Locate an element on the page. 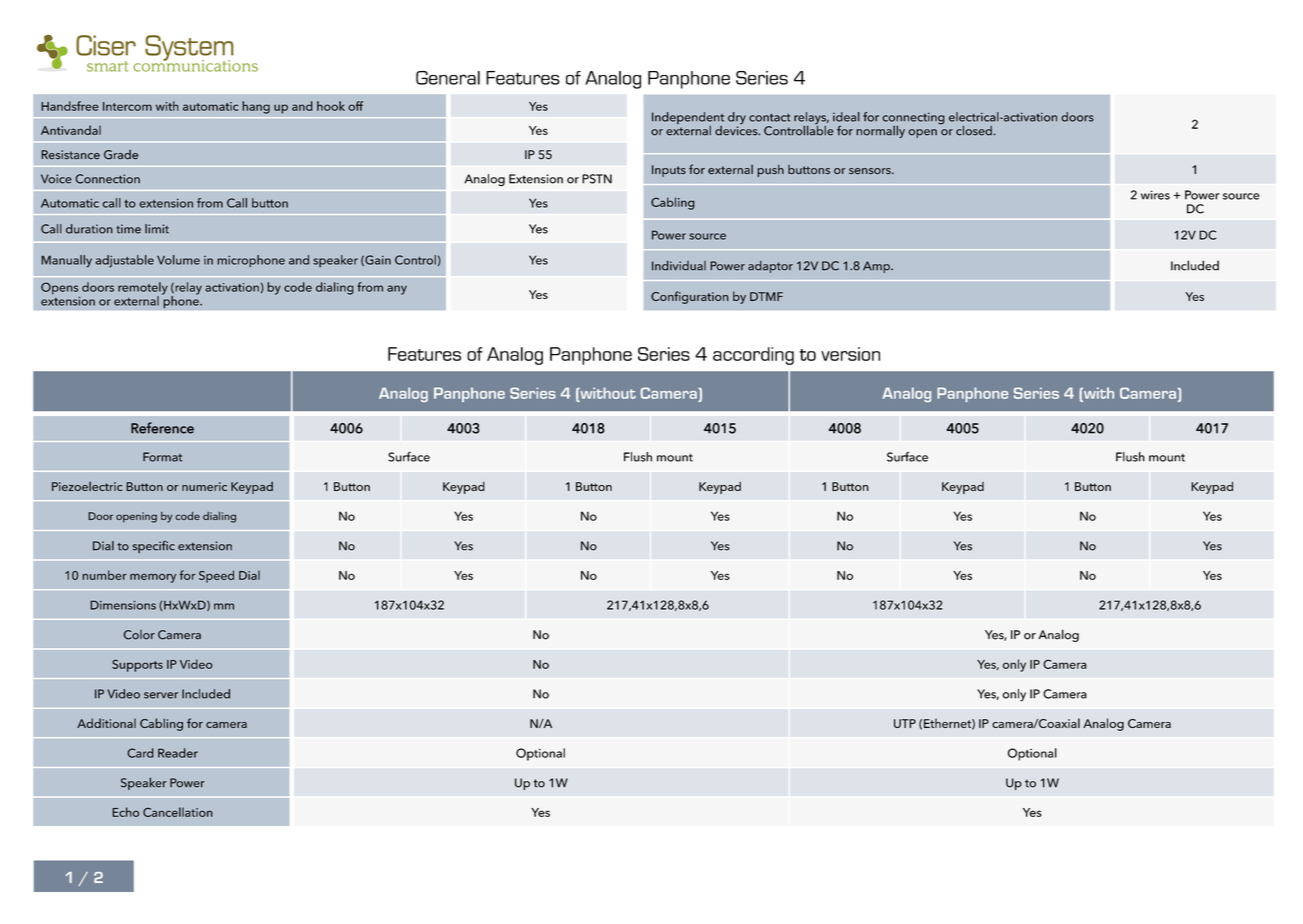 The image size is (1303, 924). closed is located at coordinates (975, 131).
